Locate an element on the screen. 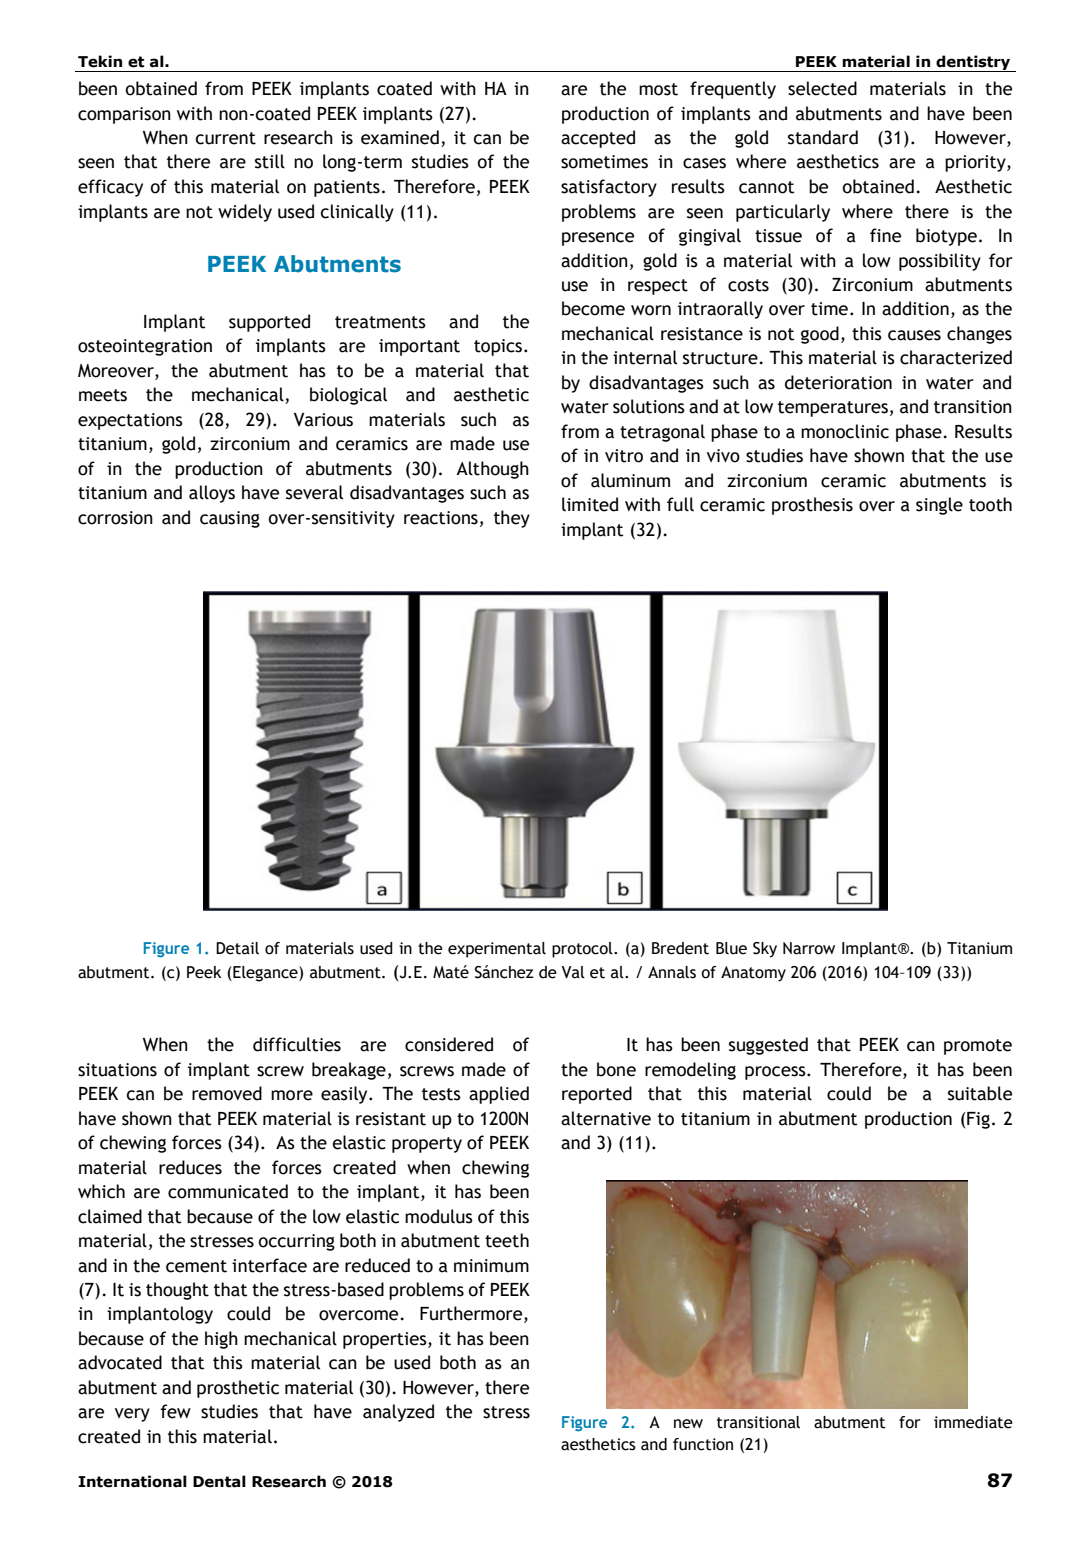 The image size is (1091, 1543). suitable is located at coordinates (980, 1093).
